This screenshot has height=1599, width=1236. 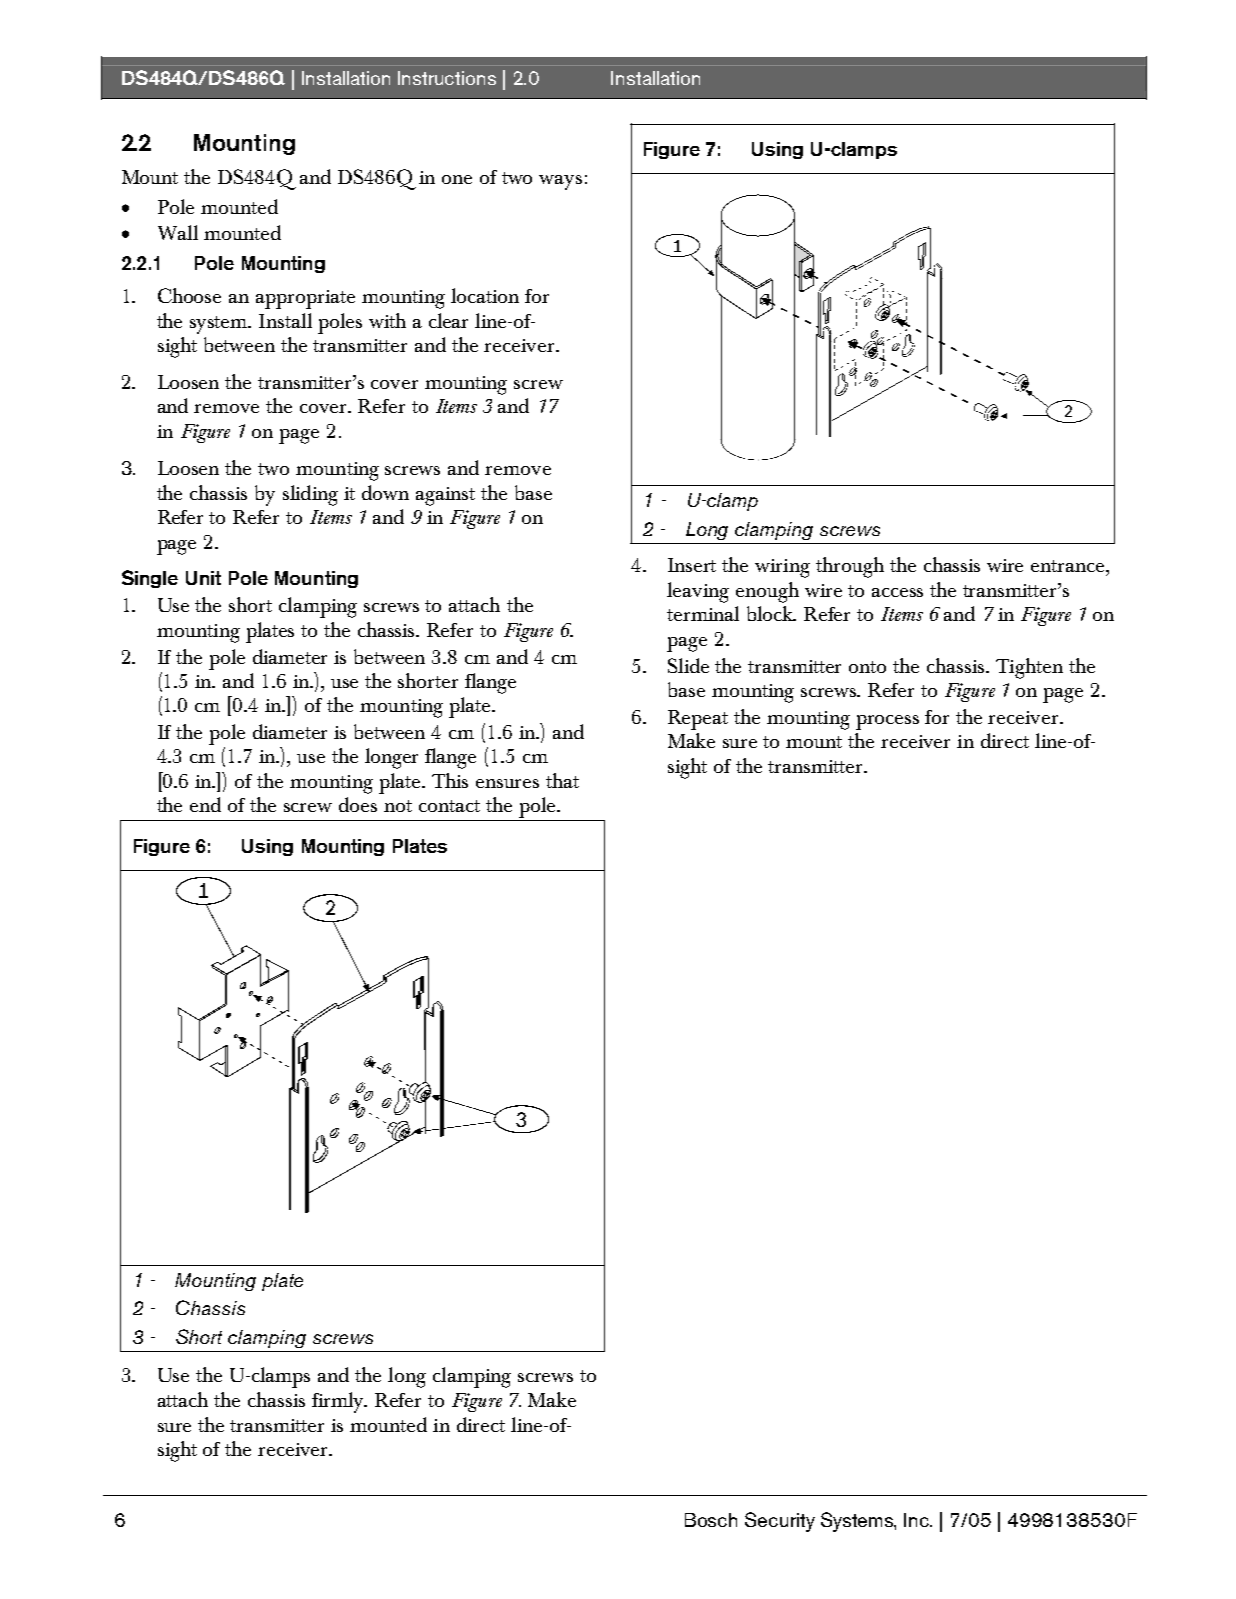 I want to click on firmly, so click(x=339, y=1402).
